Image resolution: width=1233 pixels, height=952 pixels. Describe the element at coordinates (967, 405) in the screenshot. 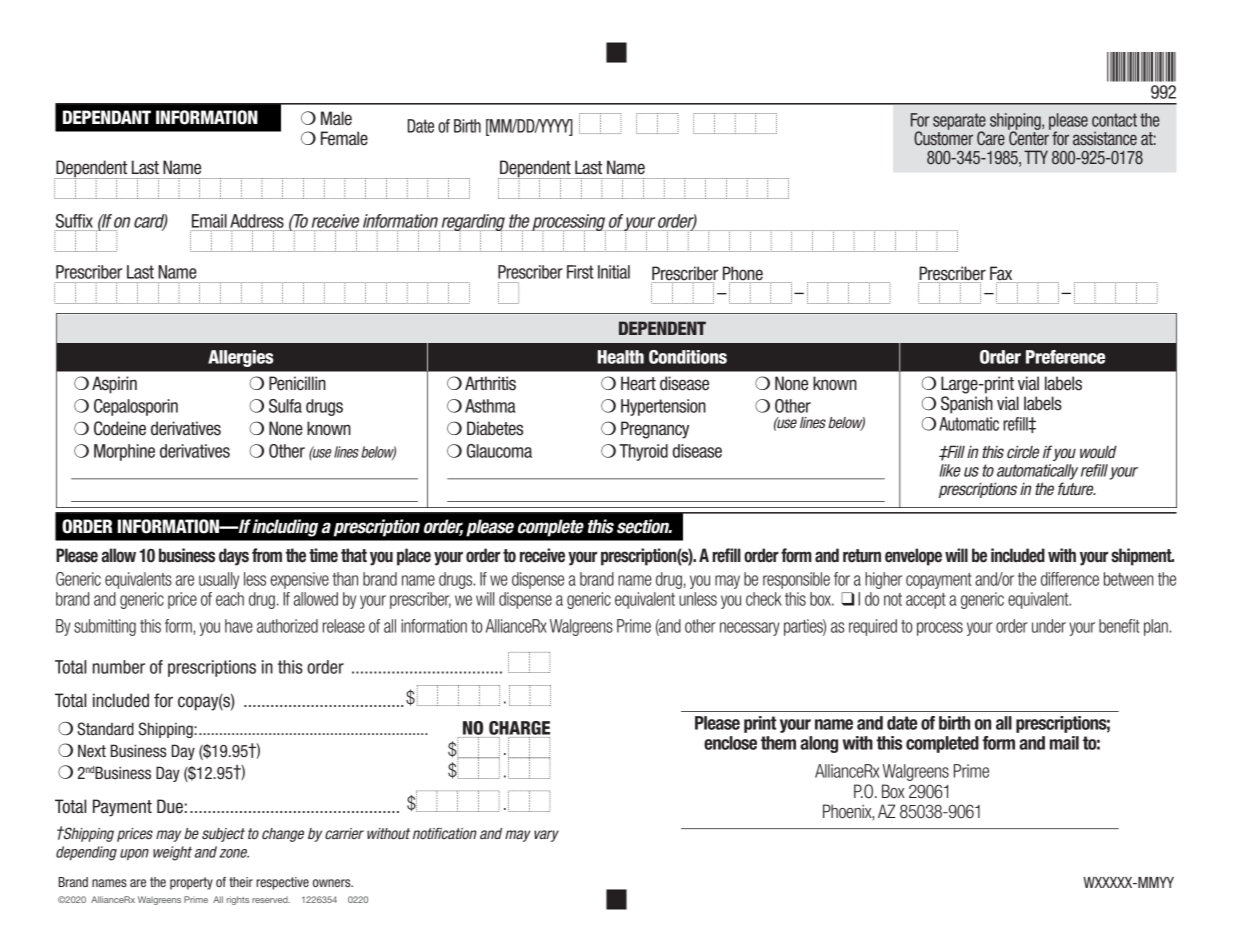

I see `Spanish` at that location.
